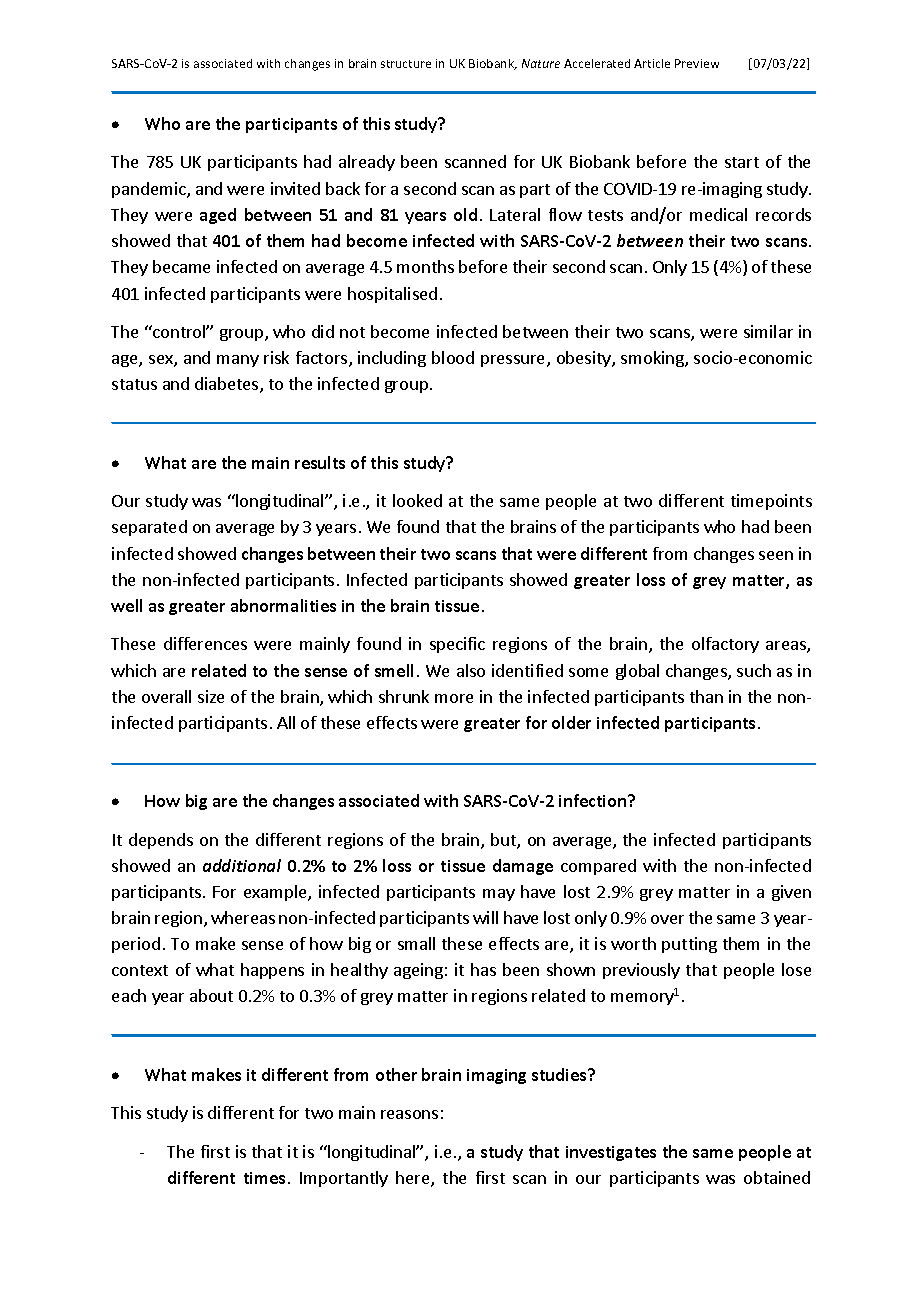 The height and width of the document is (1307, 924). I want to click on structure, so click(406, 64).
